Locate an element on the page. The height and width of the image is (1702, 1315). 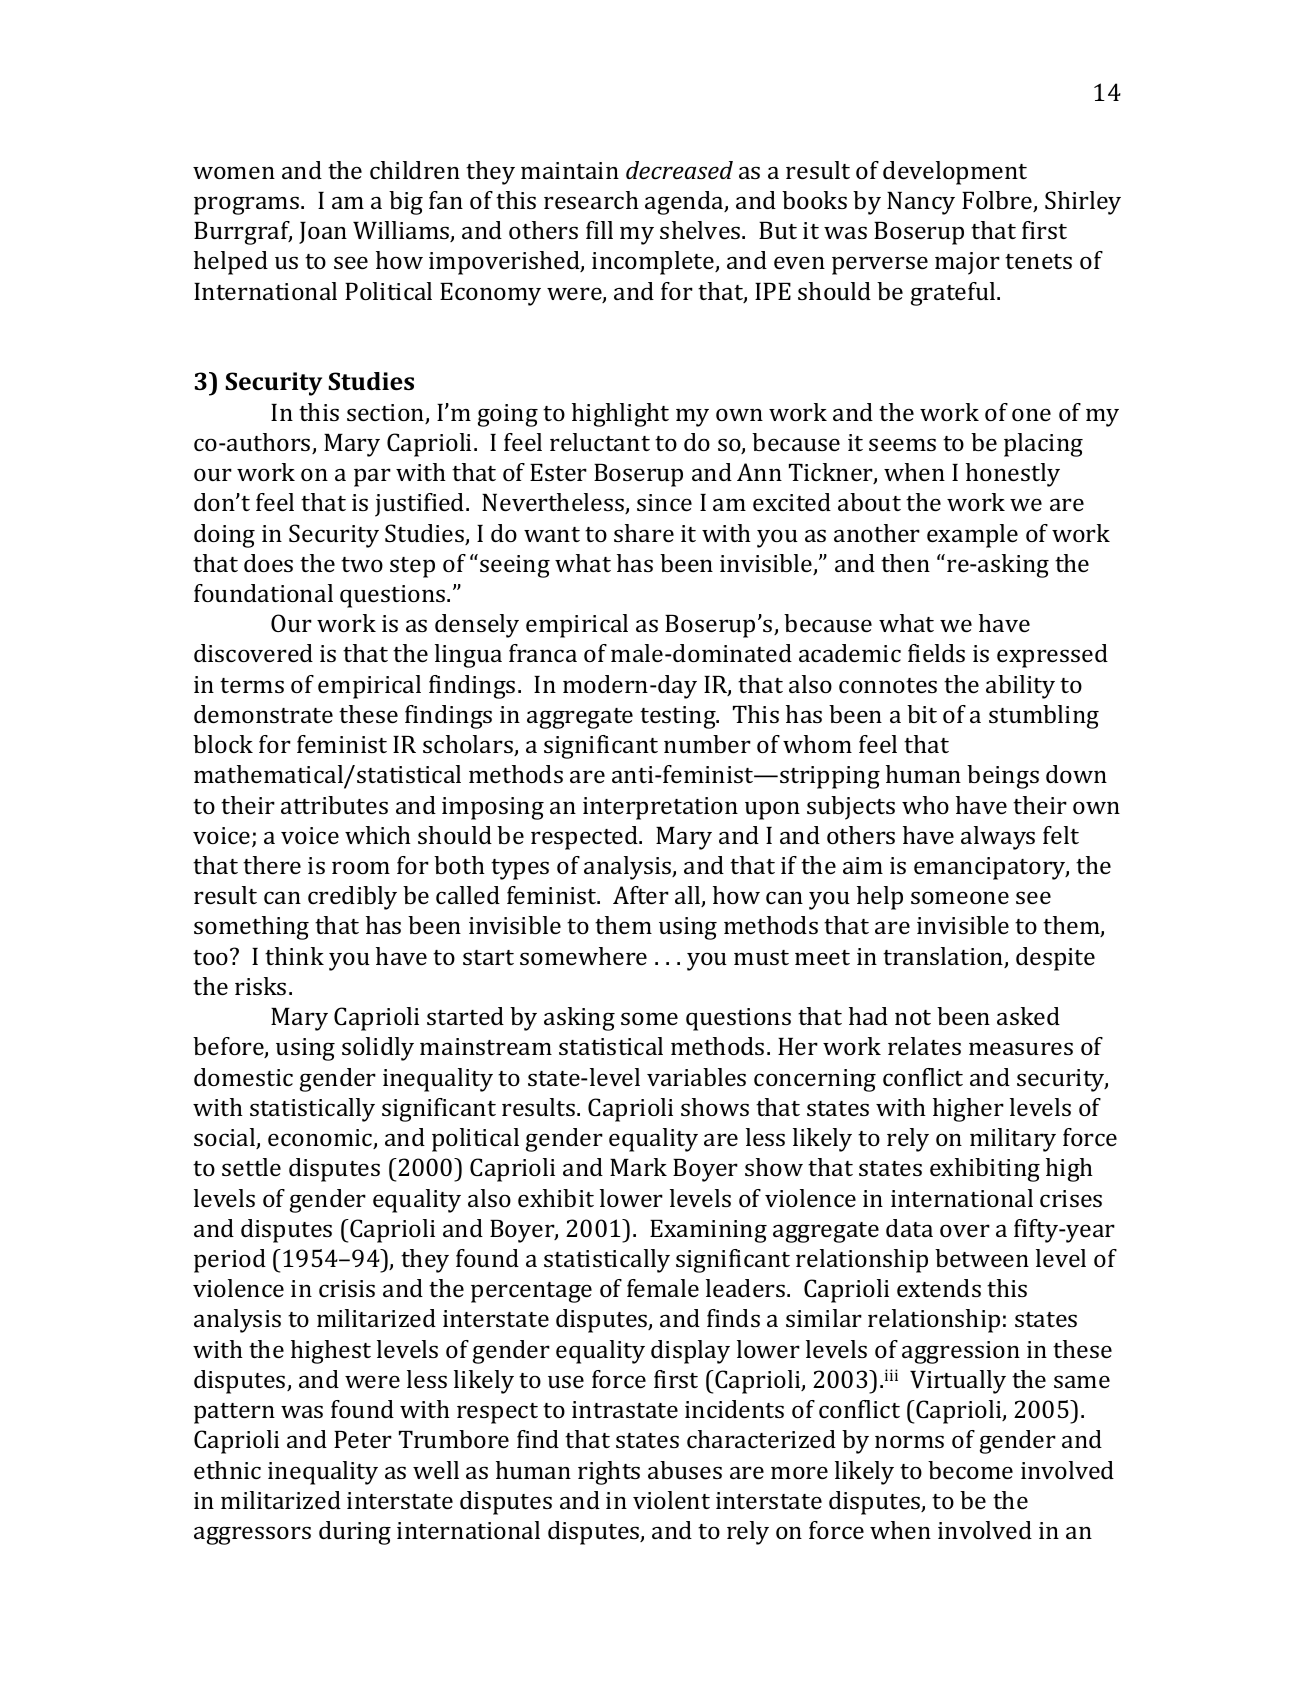
violent is located at coordinates (671, 1500).
